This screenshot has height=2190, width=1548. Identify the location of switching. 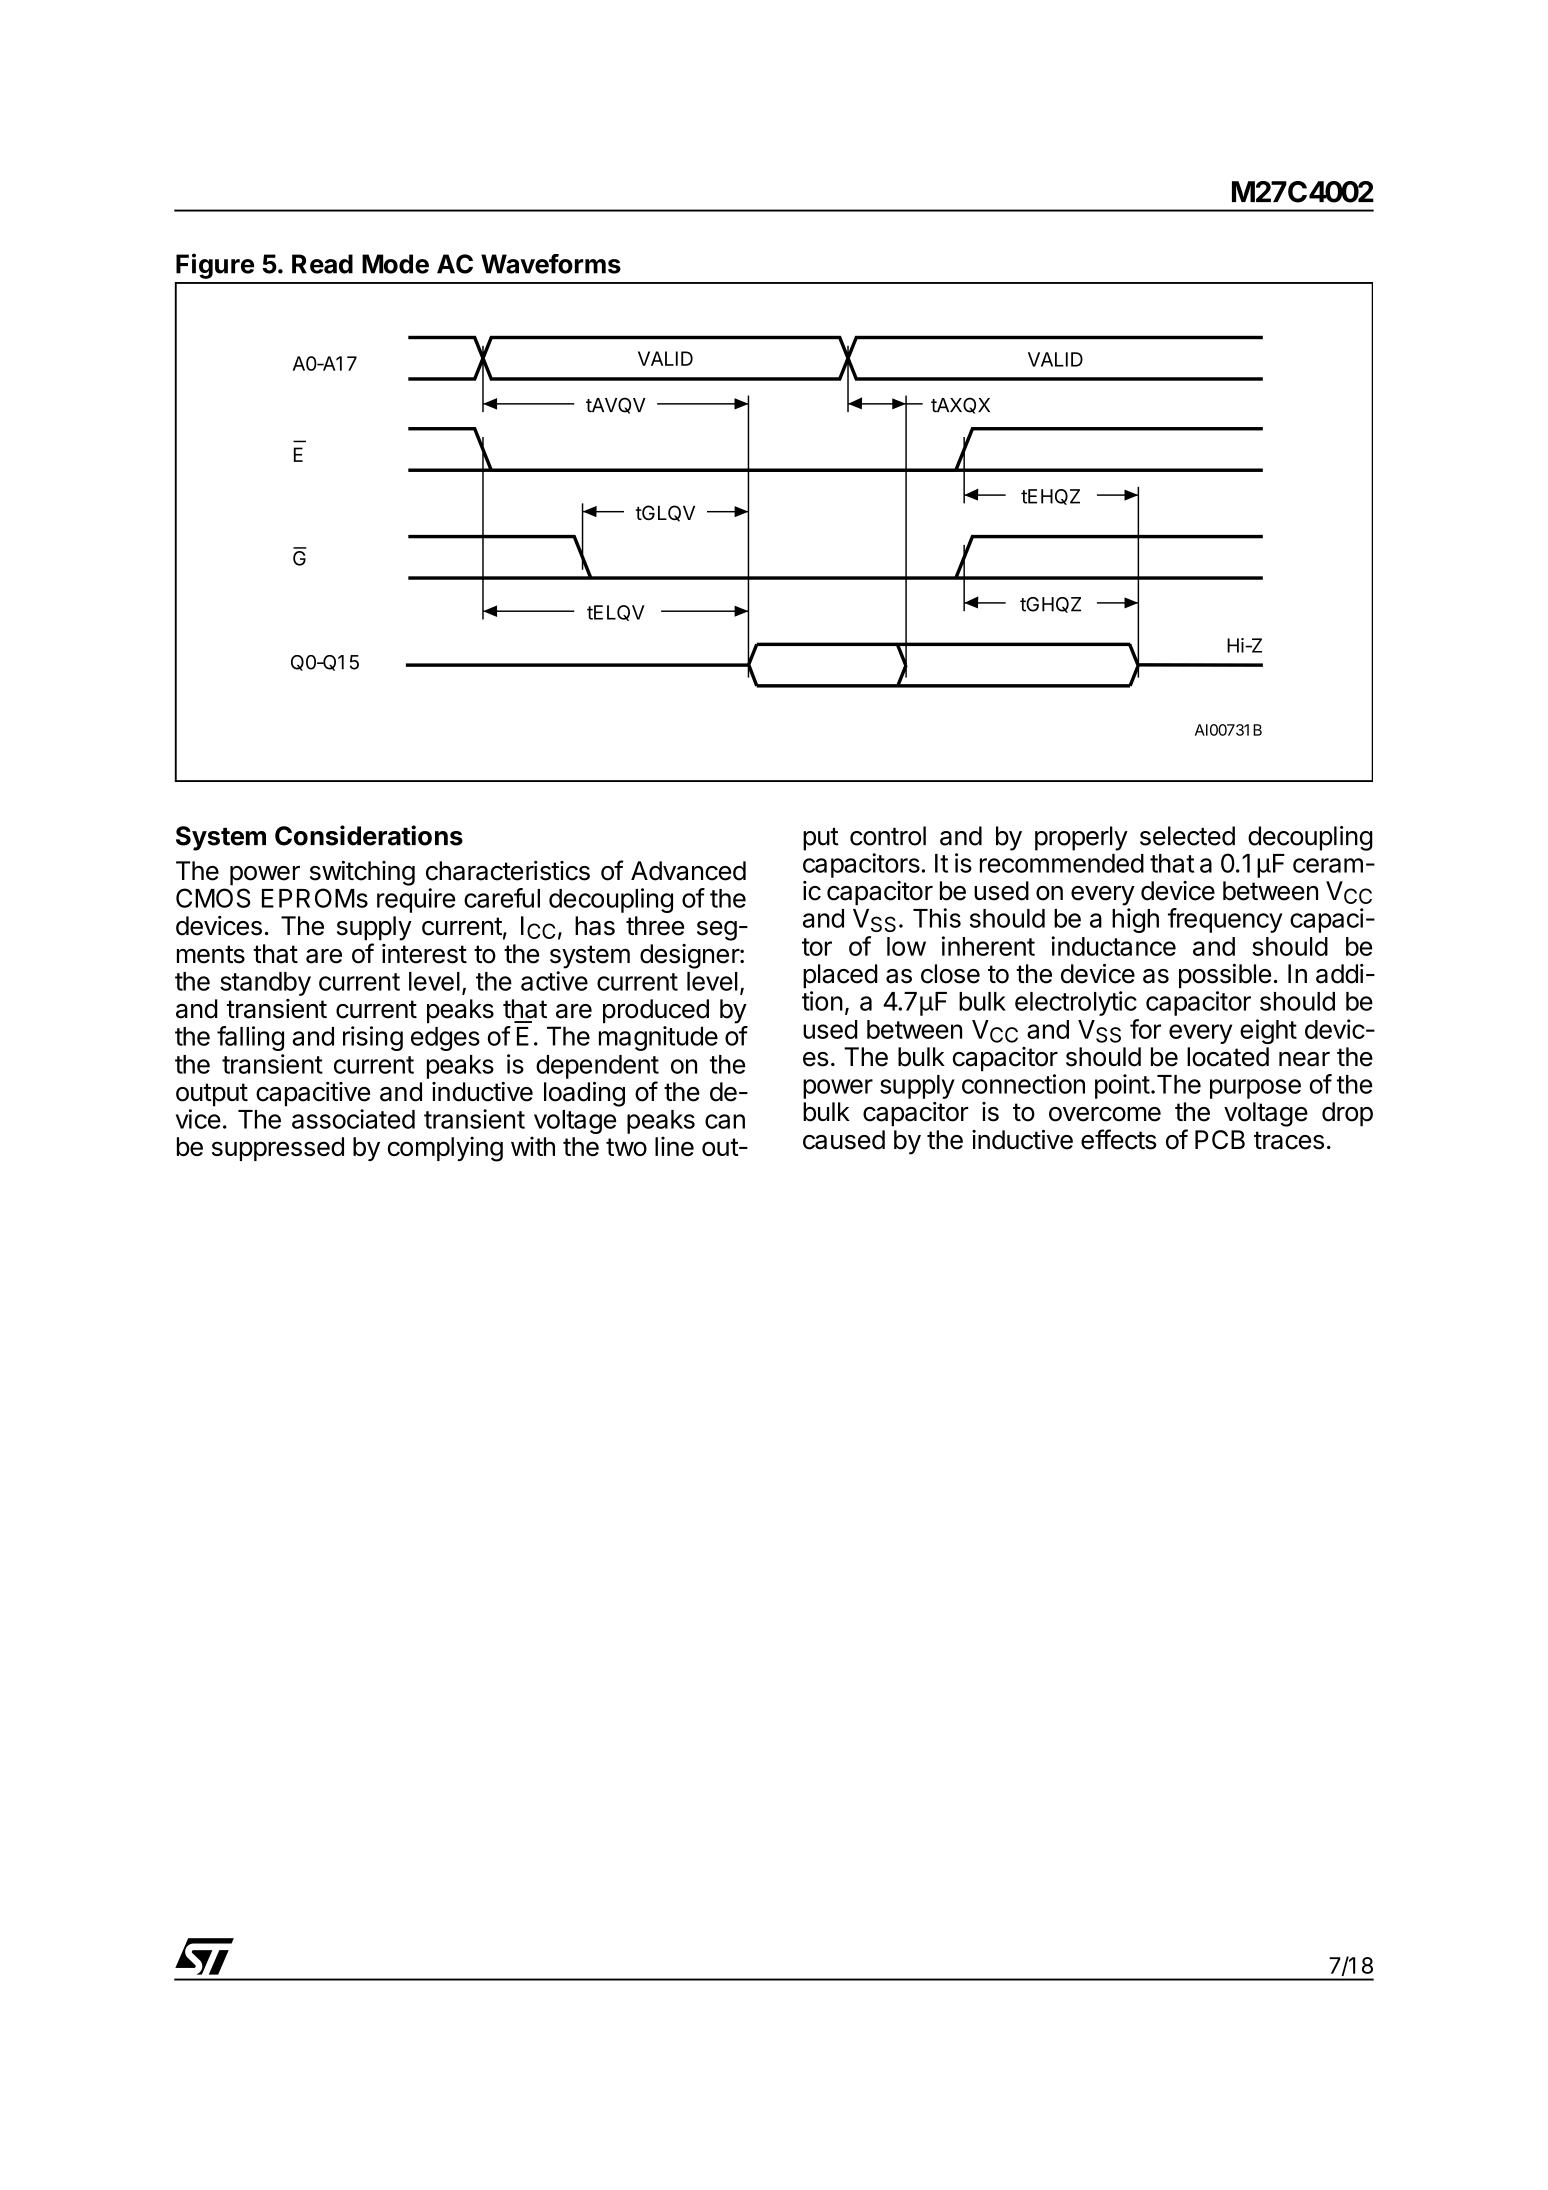
(362, 873).
